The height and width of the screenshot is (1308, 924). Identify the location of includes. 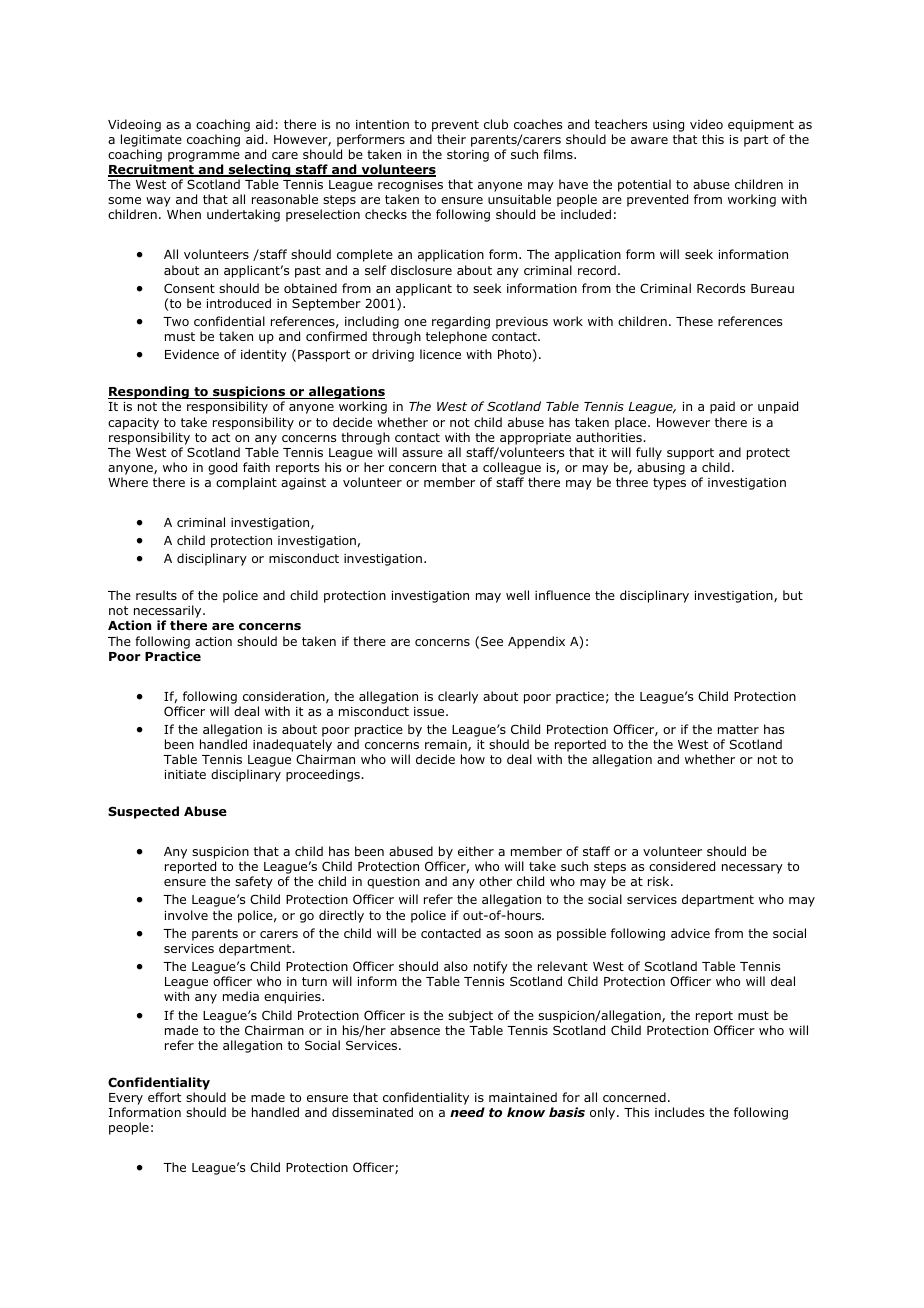
(679, 1112).
